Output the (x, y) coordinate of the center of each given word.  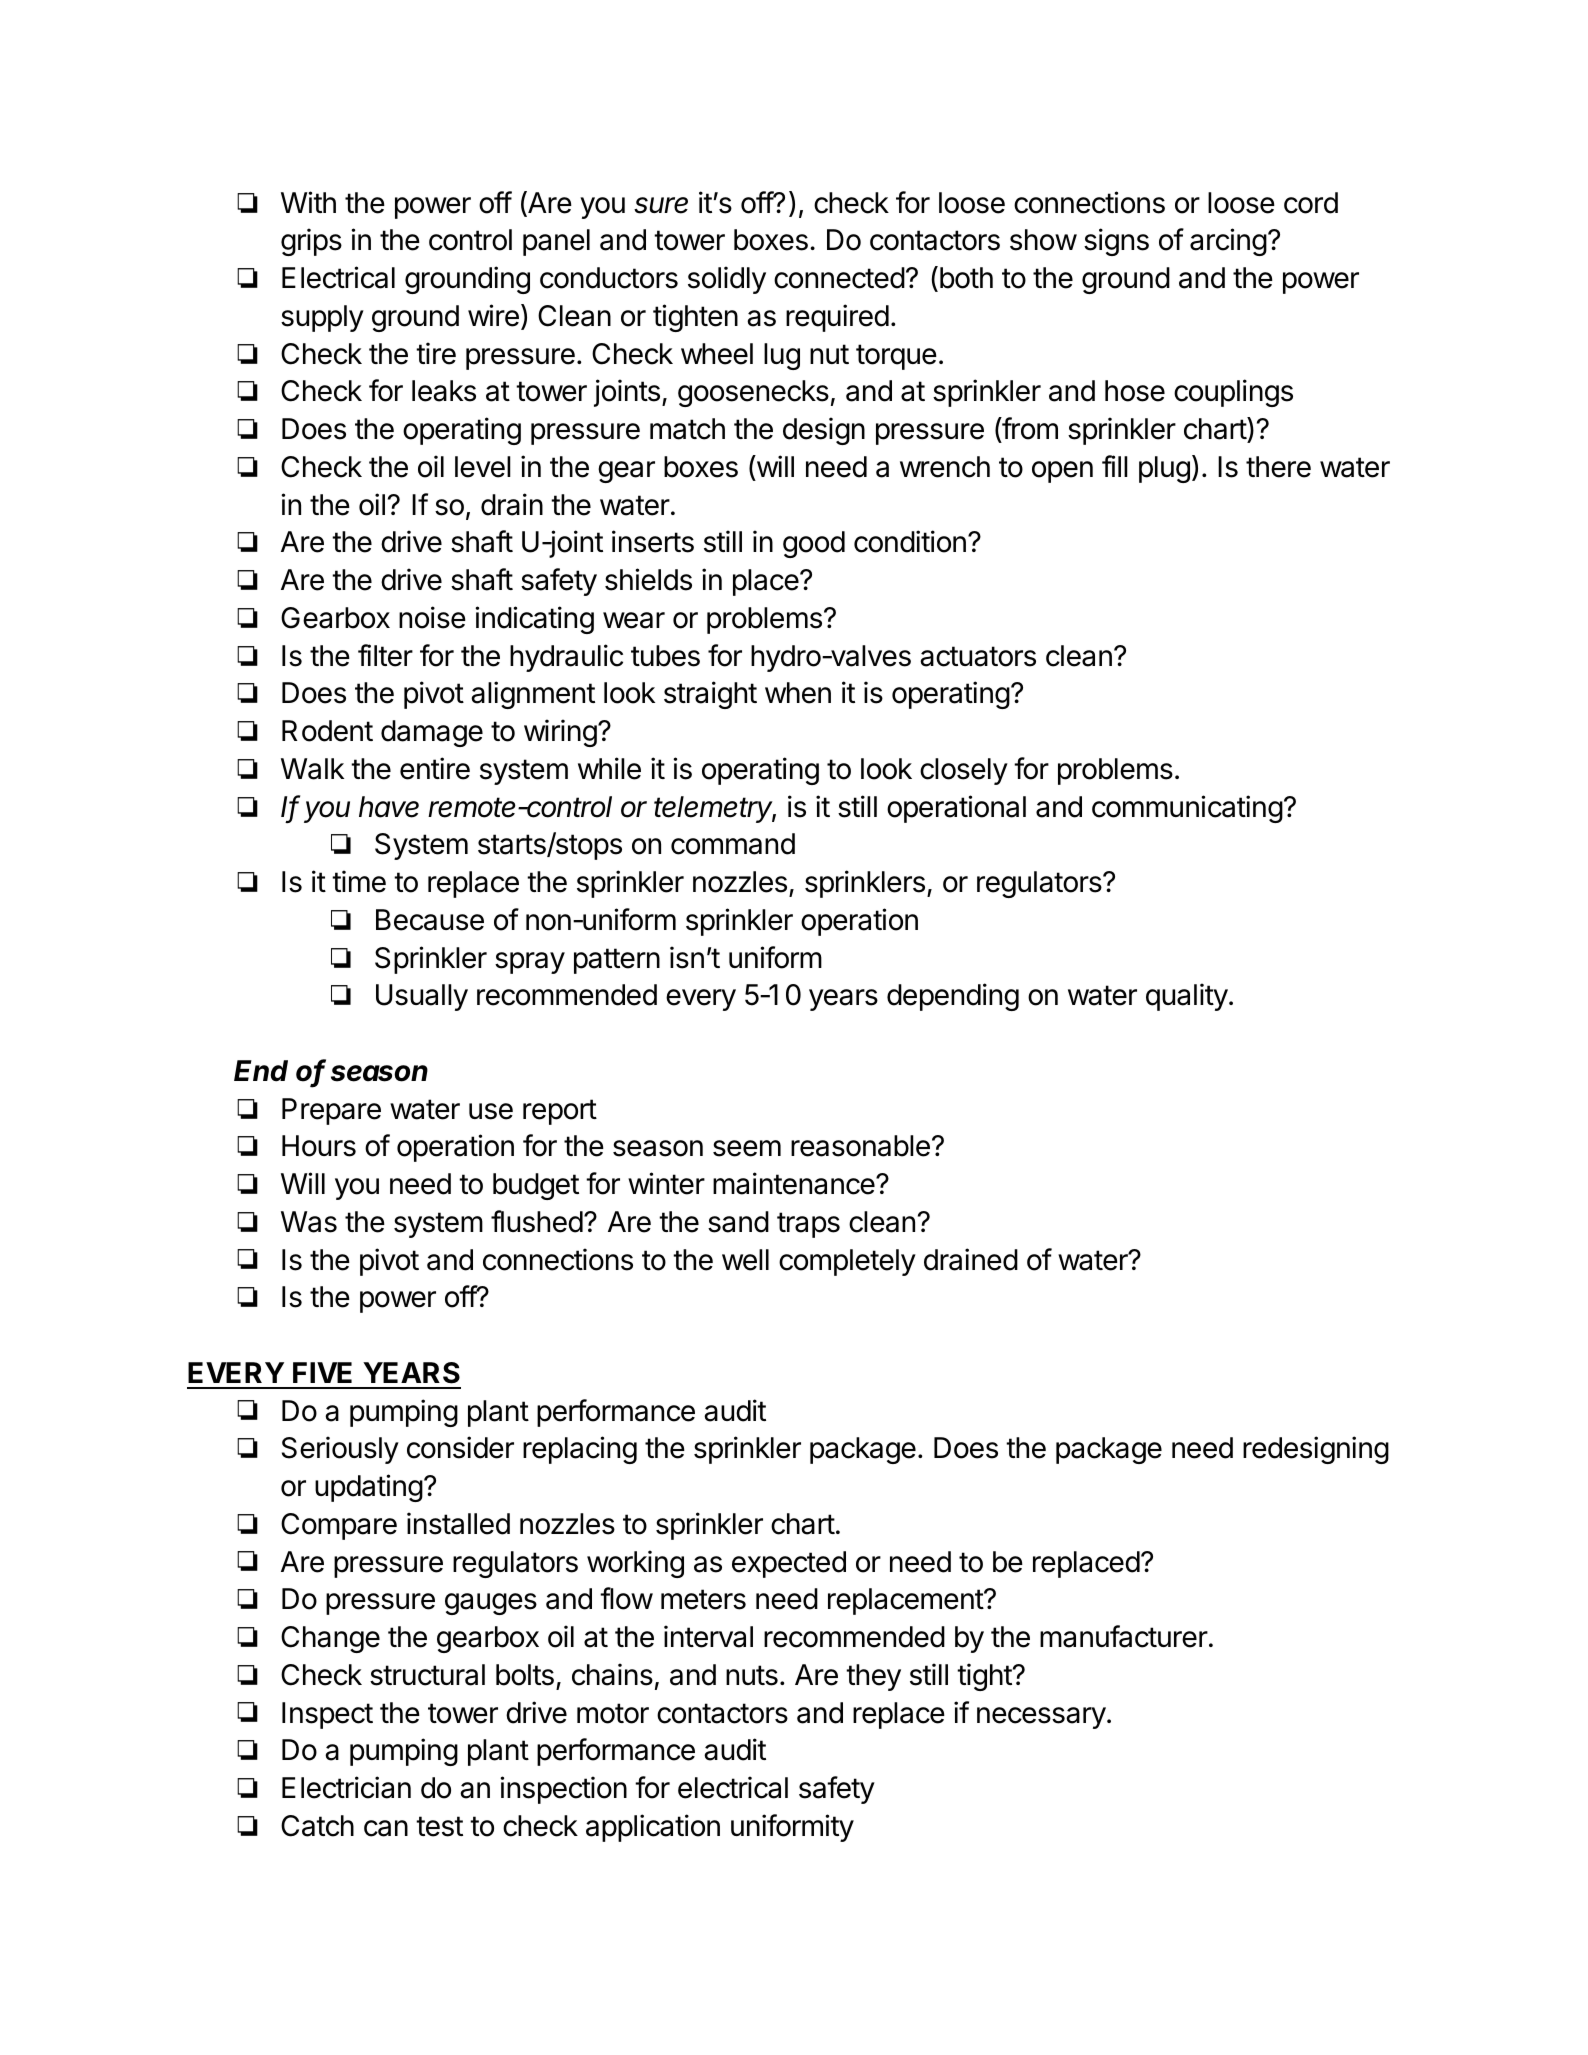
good (814, 544)
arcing (1228, 242)
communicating (1187, 809)
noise (432, 617)
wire (493, 315)
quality (1187, 997)
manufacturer (1124, 1636)
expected (789, 1564)
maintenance (795, 1183)
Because (430, 920)
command (733, 844)
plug (1164, 469)
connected (839, 278)
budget (536, 1186)
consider (460, 1447)
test (439, 1826)
